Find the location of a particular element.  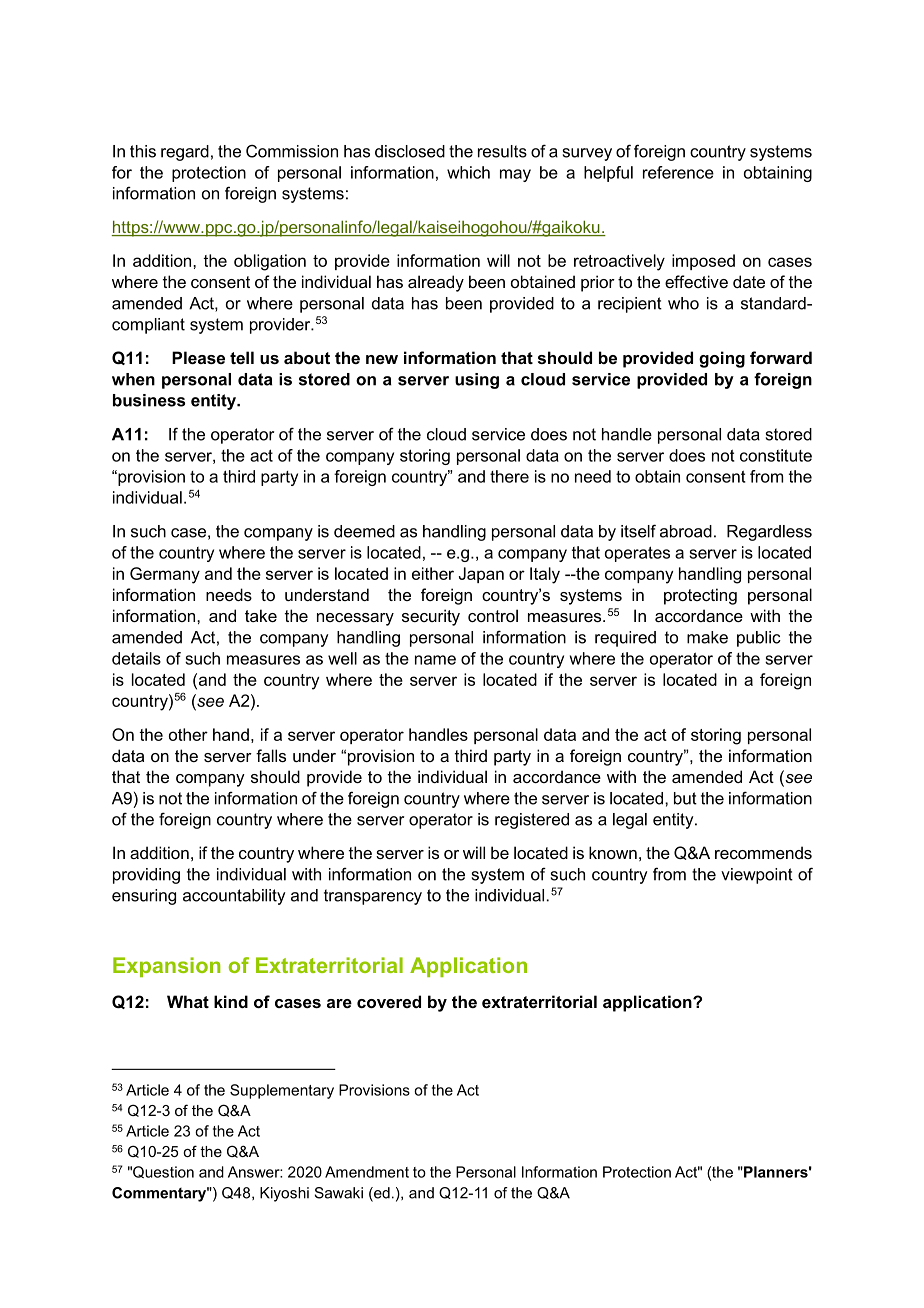

which is located at coordinates (468, 172).
